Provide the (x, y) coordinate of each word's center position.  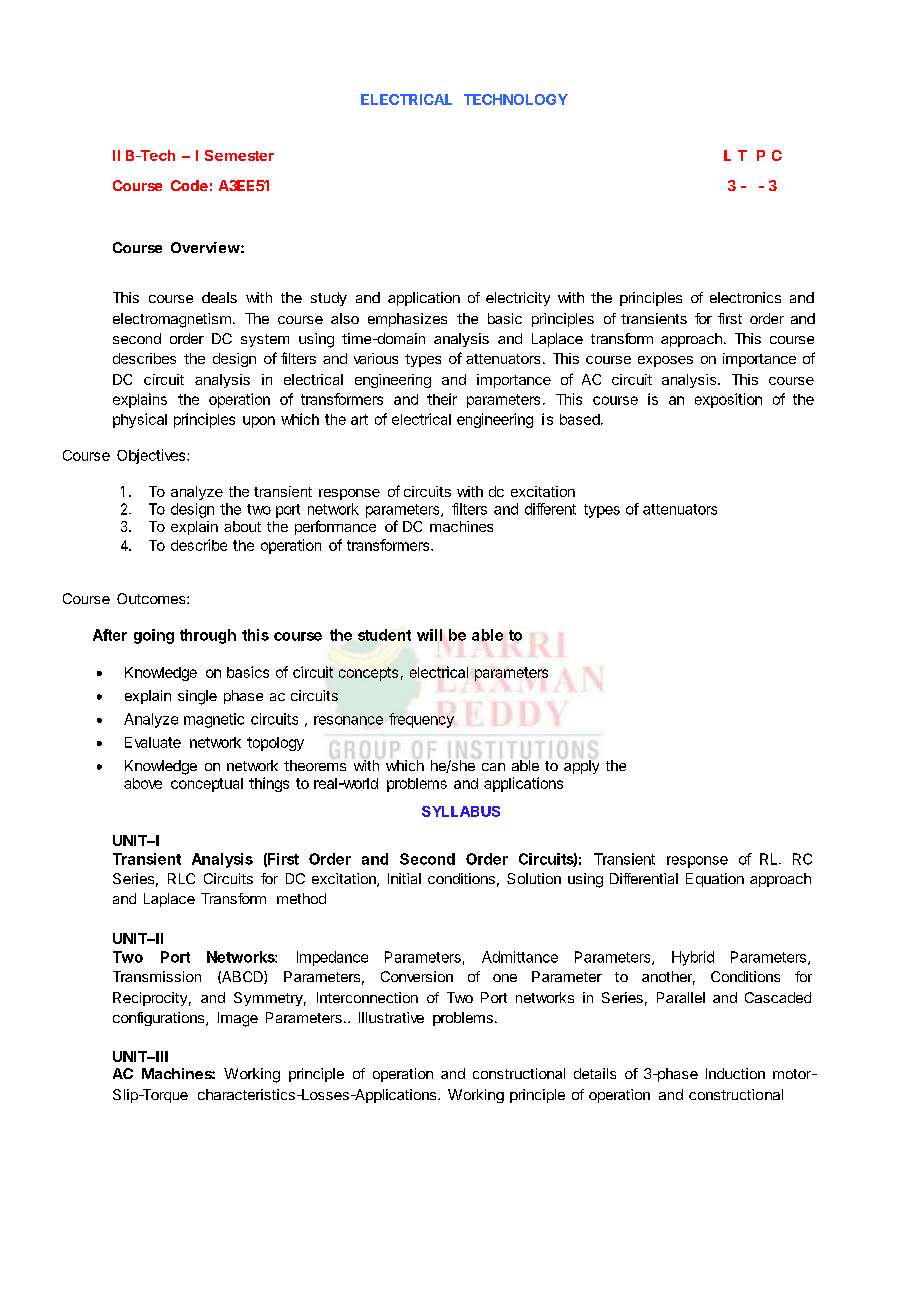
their (442, 399)
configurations (160, 1019)
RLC (181, 878)
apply (581, 767)
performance (335, 527)
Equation (715, 880)
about (242, 526)
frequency (421, 720)
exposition (728, 400)
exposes (665, 361)
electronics (745, 297)
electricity (518, 299)
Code (189, 185)
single (197, 697)
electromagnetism (172, 320)
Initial (404, 878)
